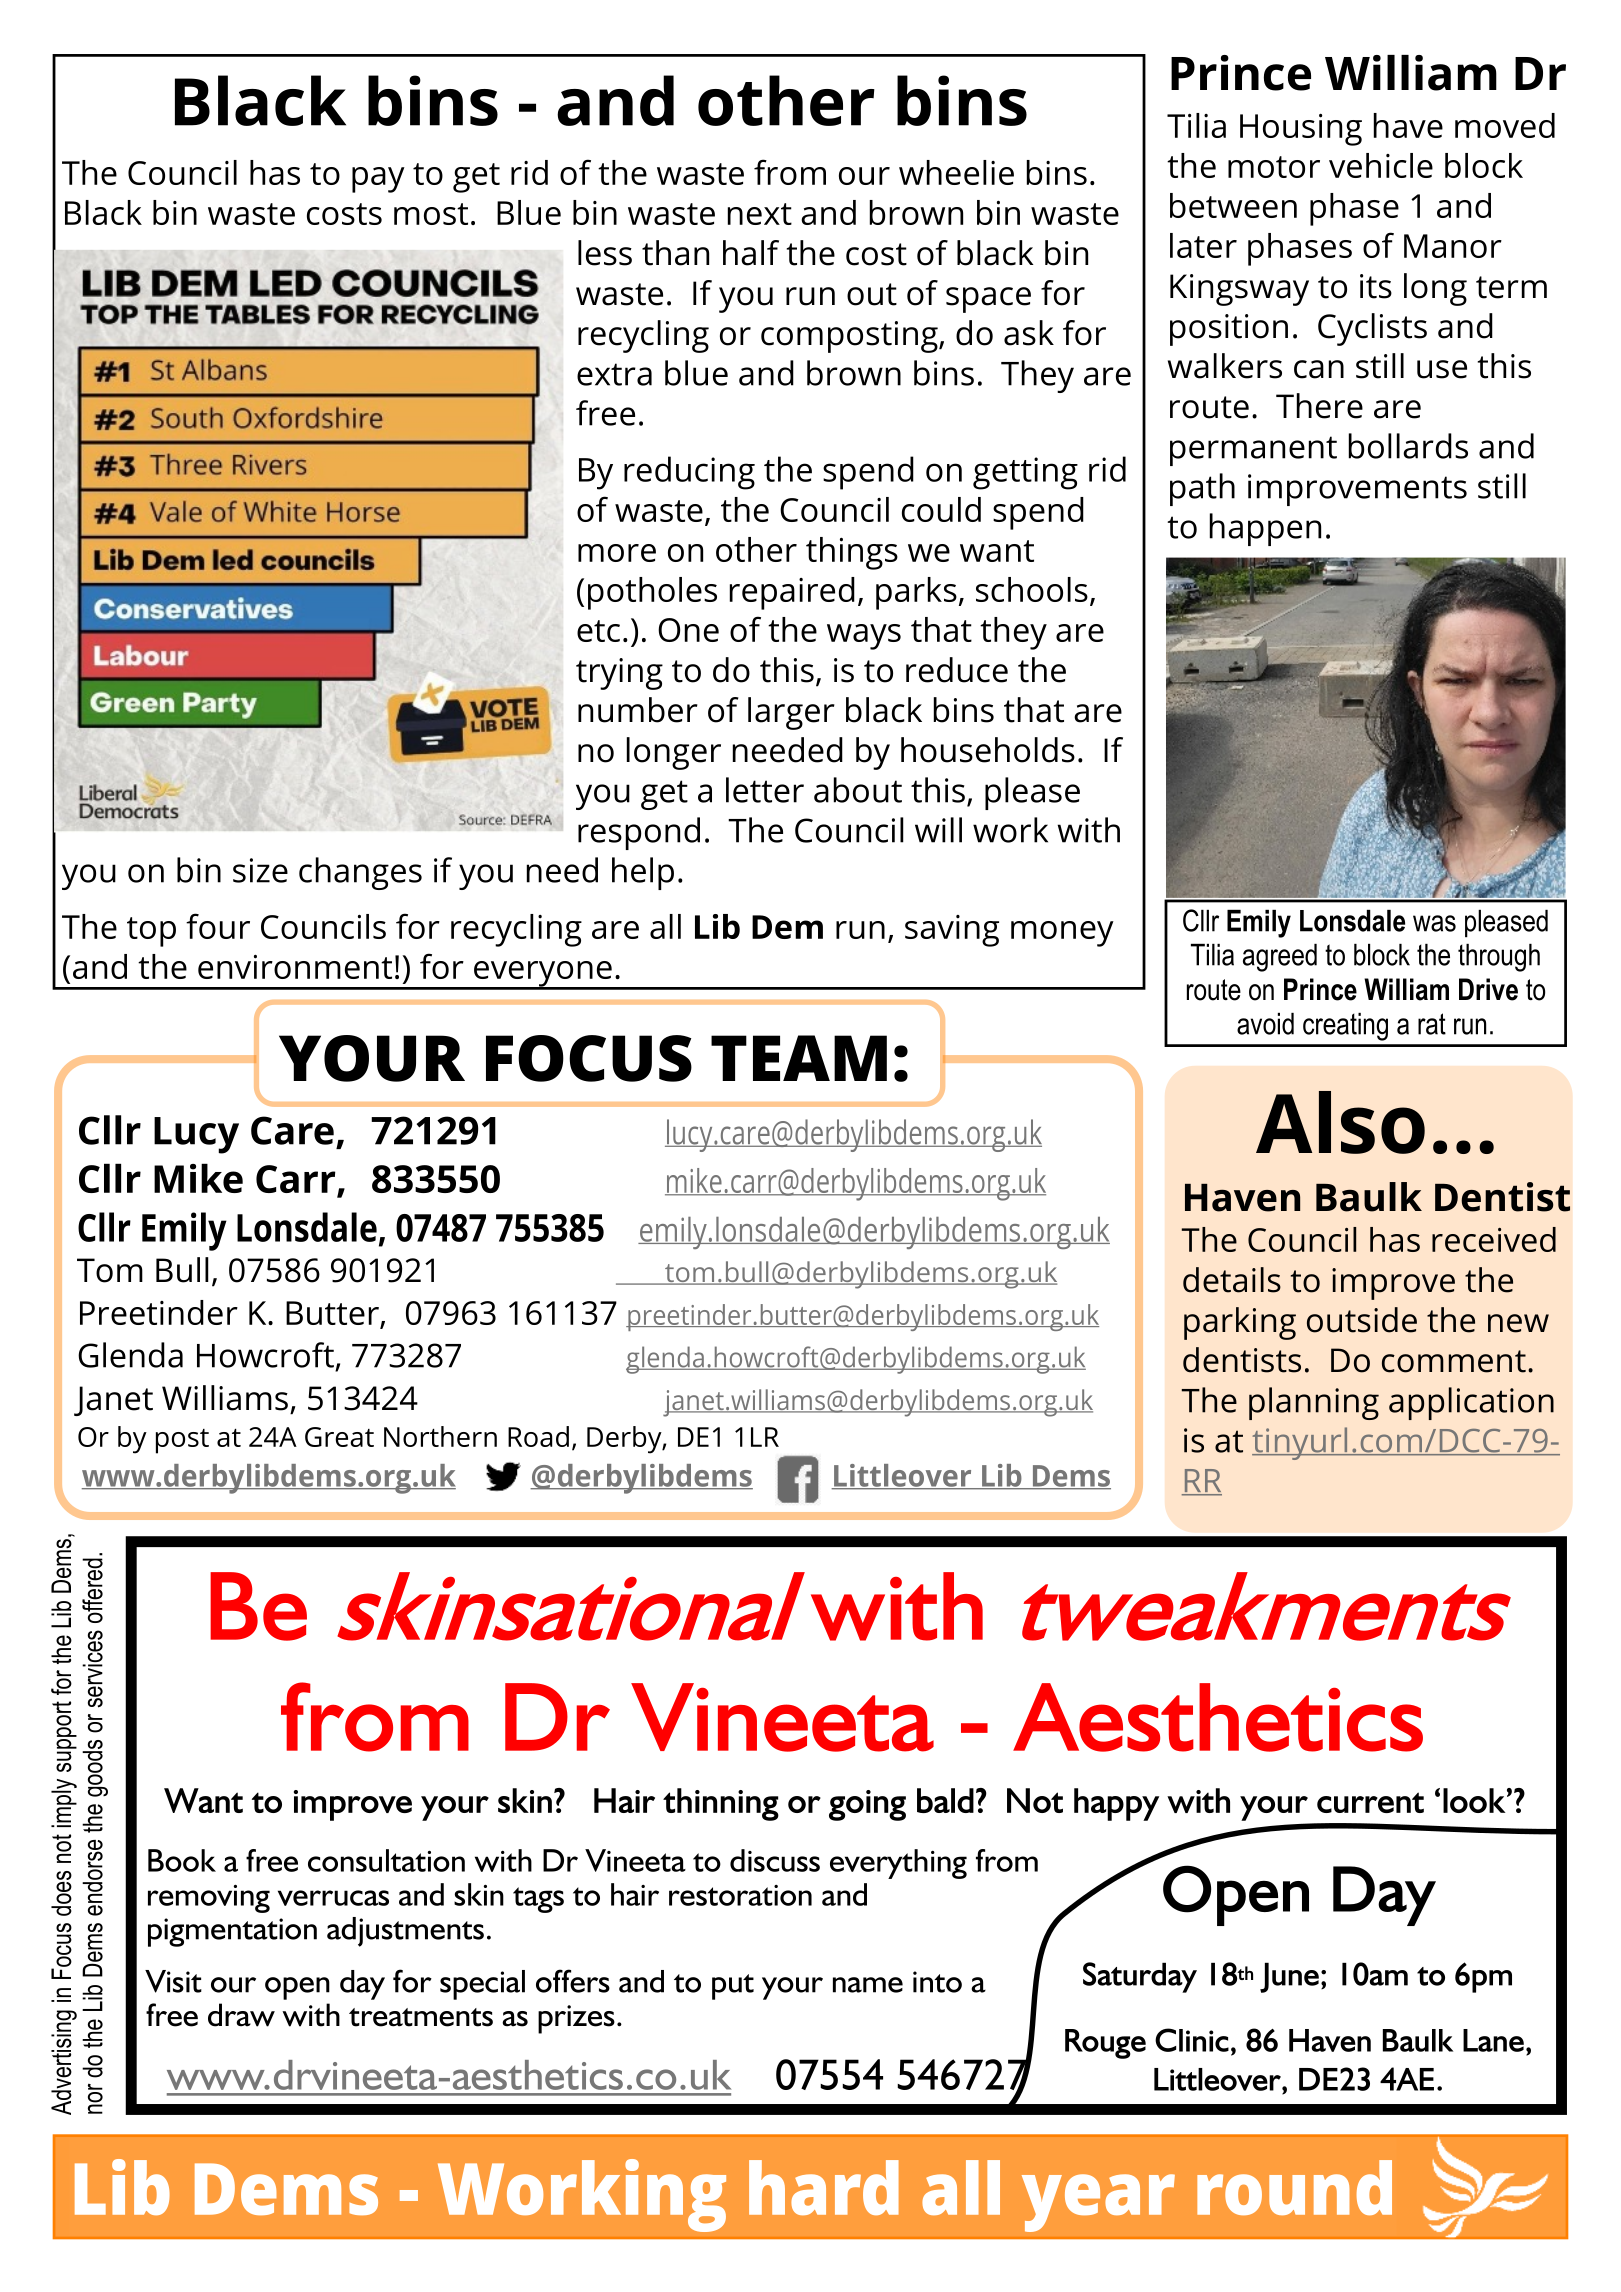 This screenshot has height=2292, width=1621. I want to click on next, so click(760, 214).
